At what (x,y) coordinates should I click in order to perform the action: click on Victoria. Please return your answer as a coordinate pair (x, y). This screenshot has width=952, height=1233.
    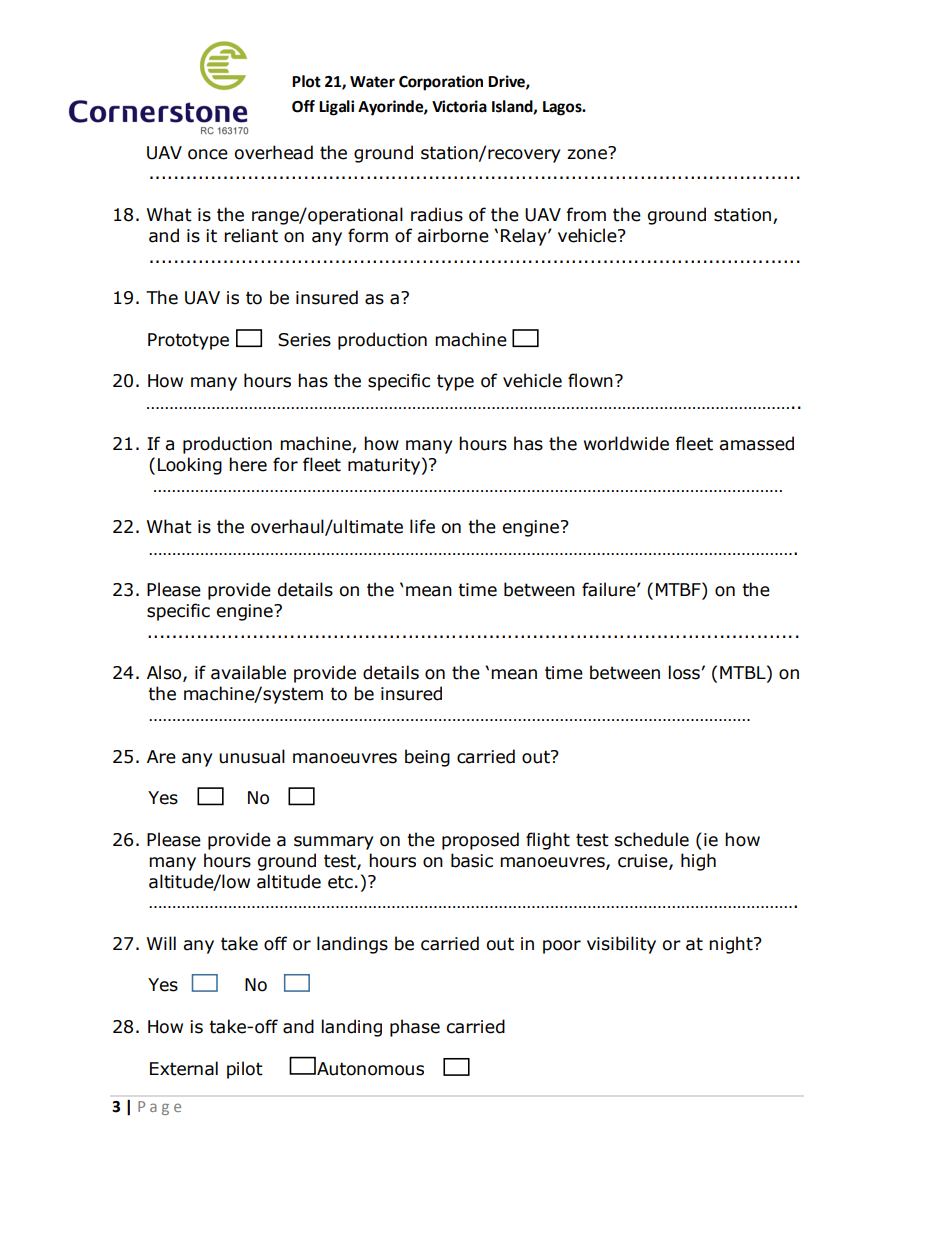
    Looking at the image, I should click on (459, 106).
